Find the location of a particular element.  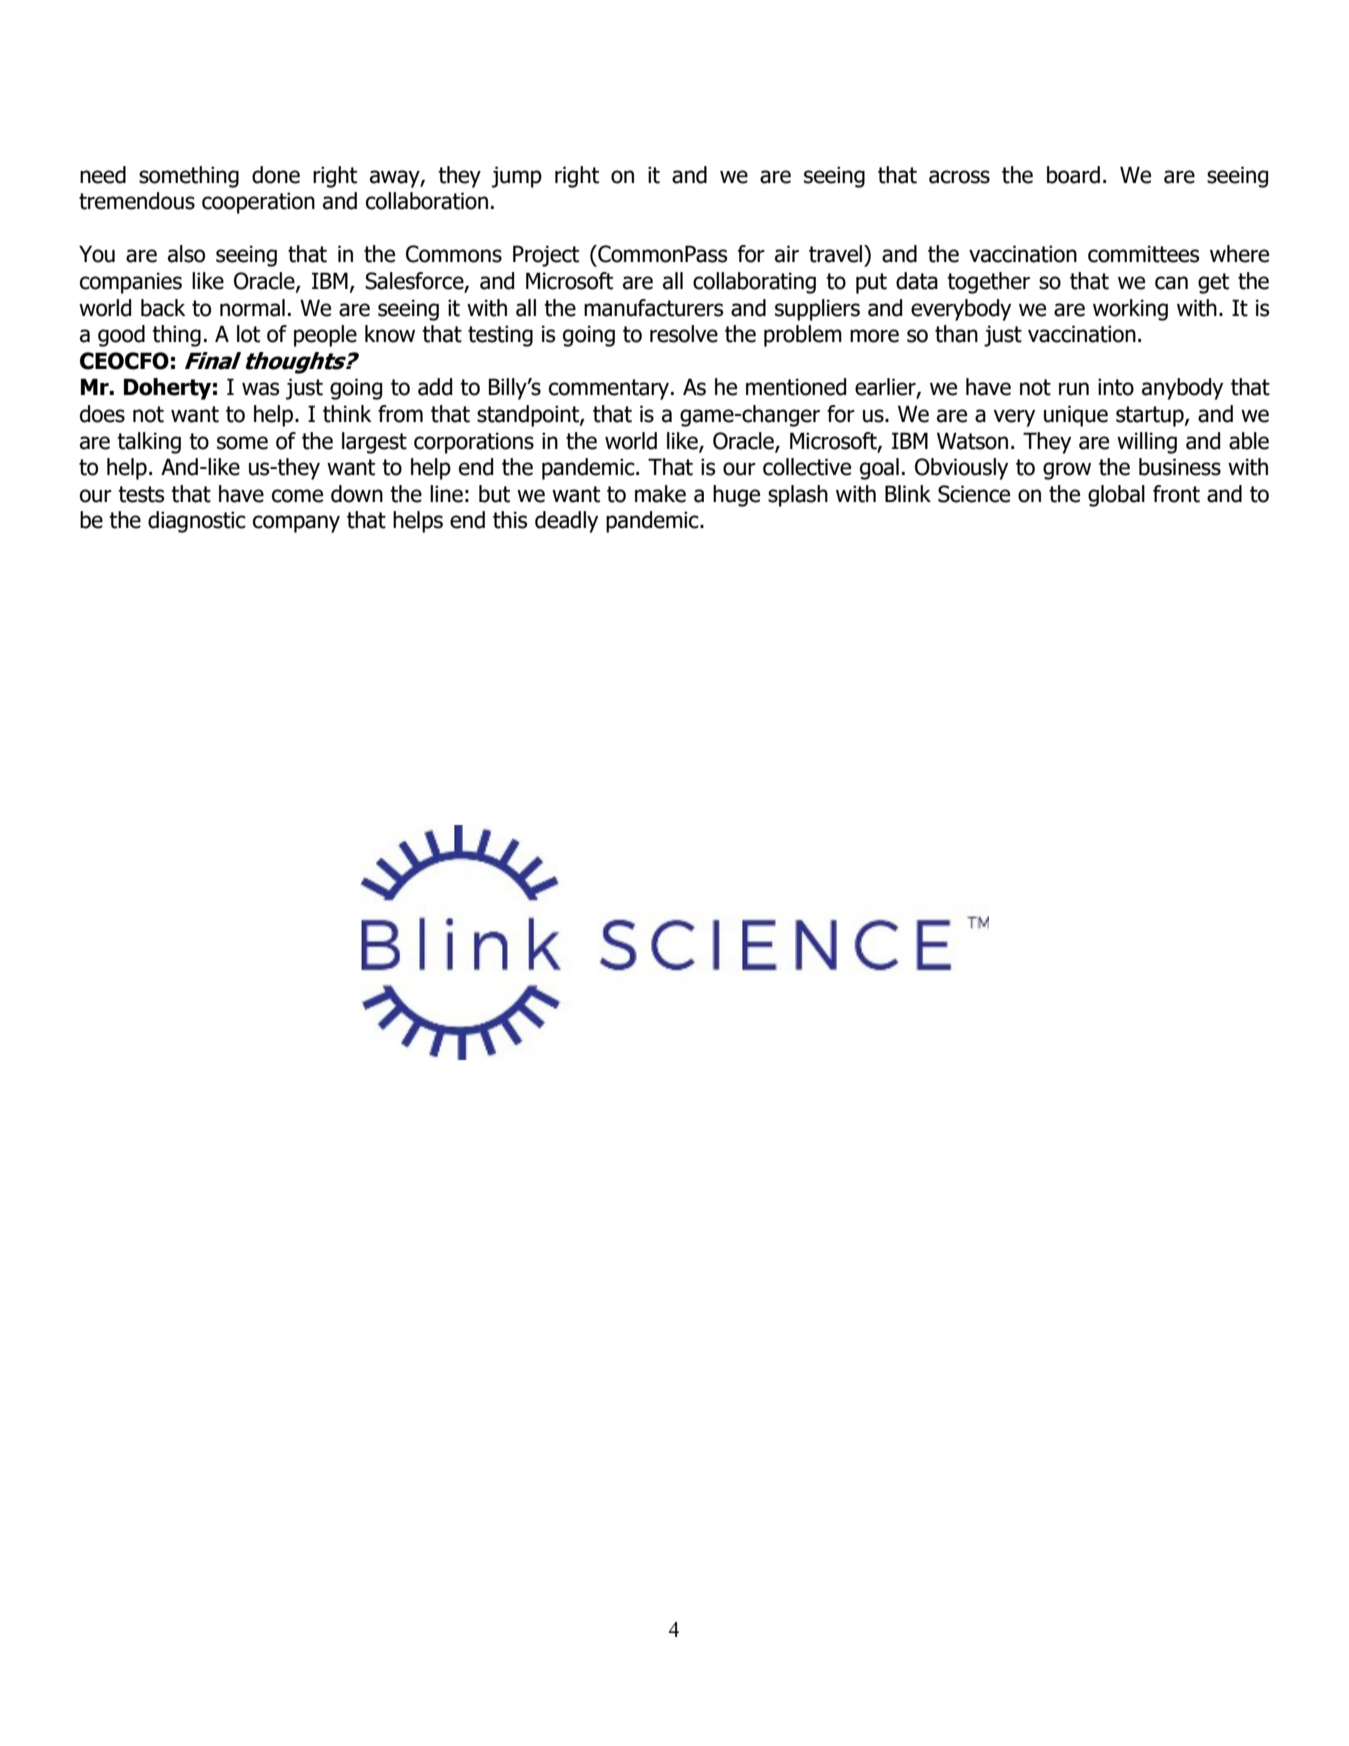

corporations is located at coordinates (474, 443).
